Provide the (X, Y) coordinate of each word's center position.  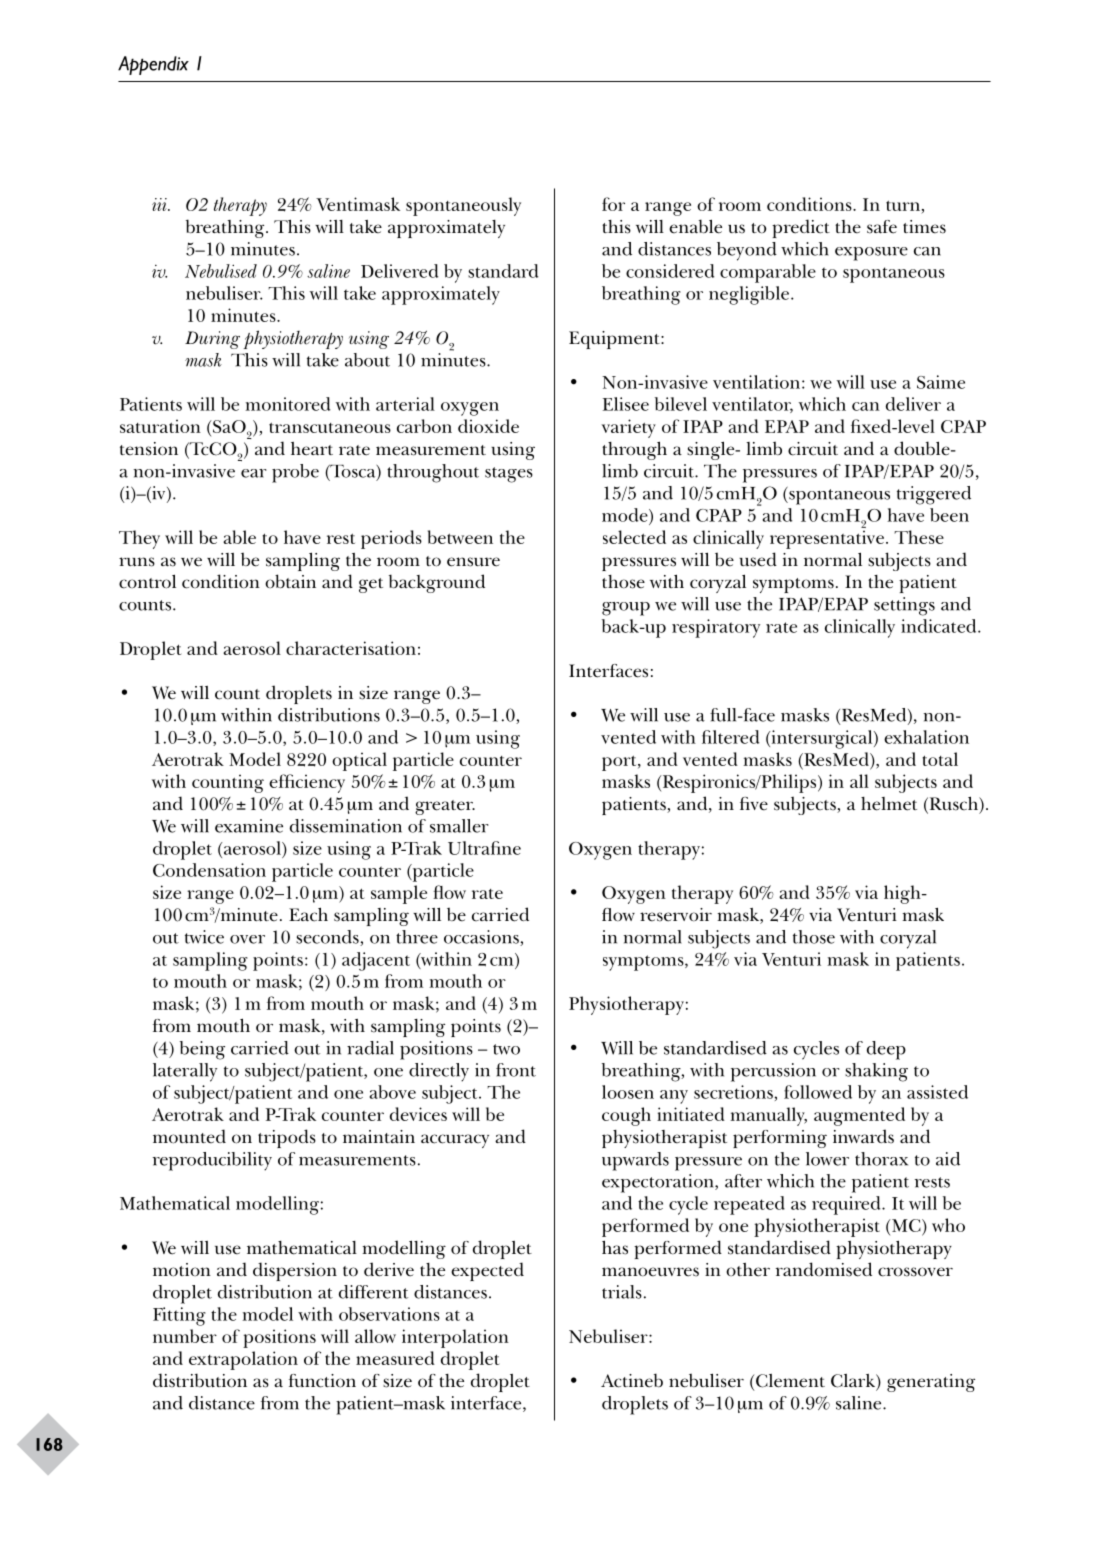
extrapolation (243, 1360)
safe (882, 227)
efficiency (307, 783)
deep (886, 1050)
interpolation (455, 1338)
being (202, 1050)
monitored (287, 404)
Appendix (153, 65)
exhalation (926, 737)
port (620, 763)
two (506, 1049)
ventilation (756, 382)
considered (670, 271)
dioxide (488, 426)
